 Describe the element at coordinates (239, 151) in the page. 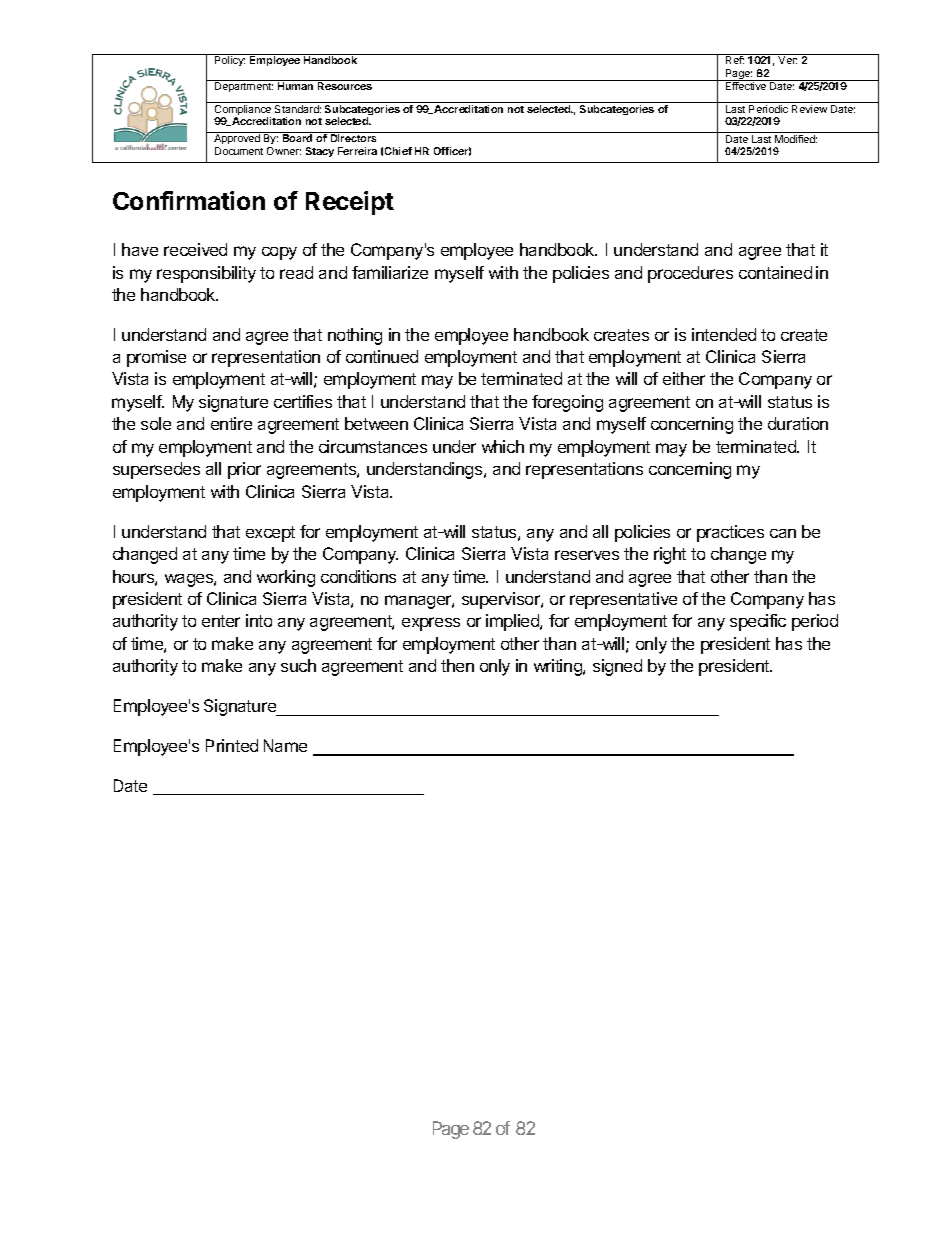

I see `Document` at that location.
